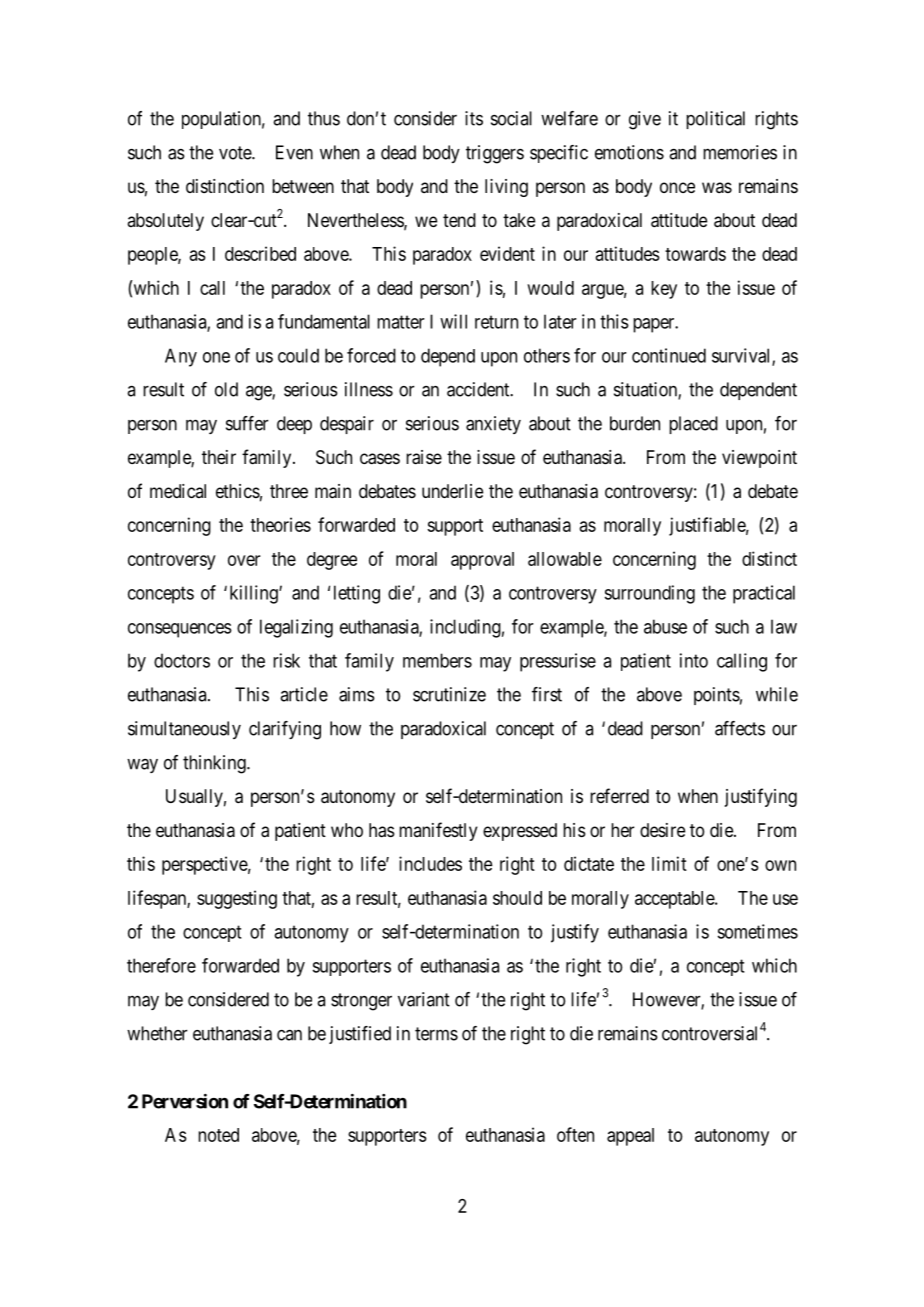 Image resolution: width=924 pixels, height=1307 pixels. Describe the element at coordinates (740, 152) in the screenshot. I see `memories` at that location.
